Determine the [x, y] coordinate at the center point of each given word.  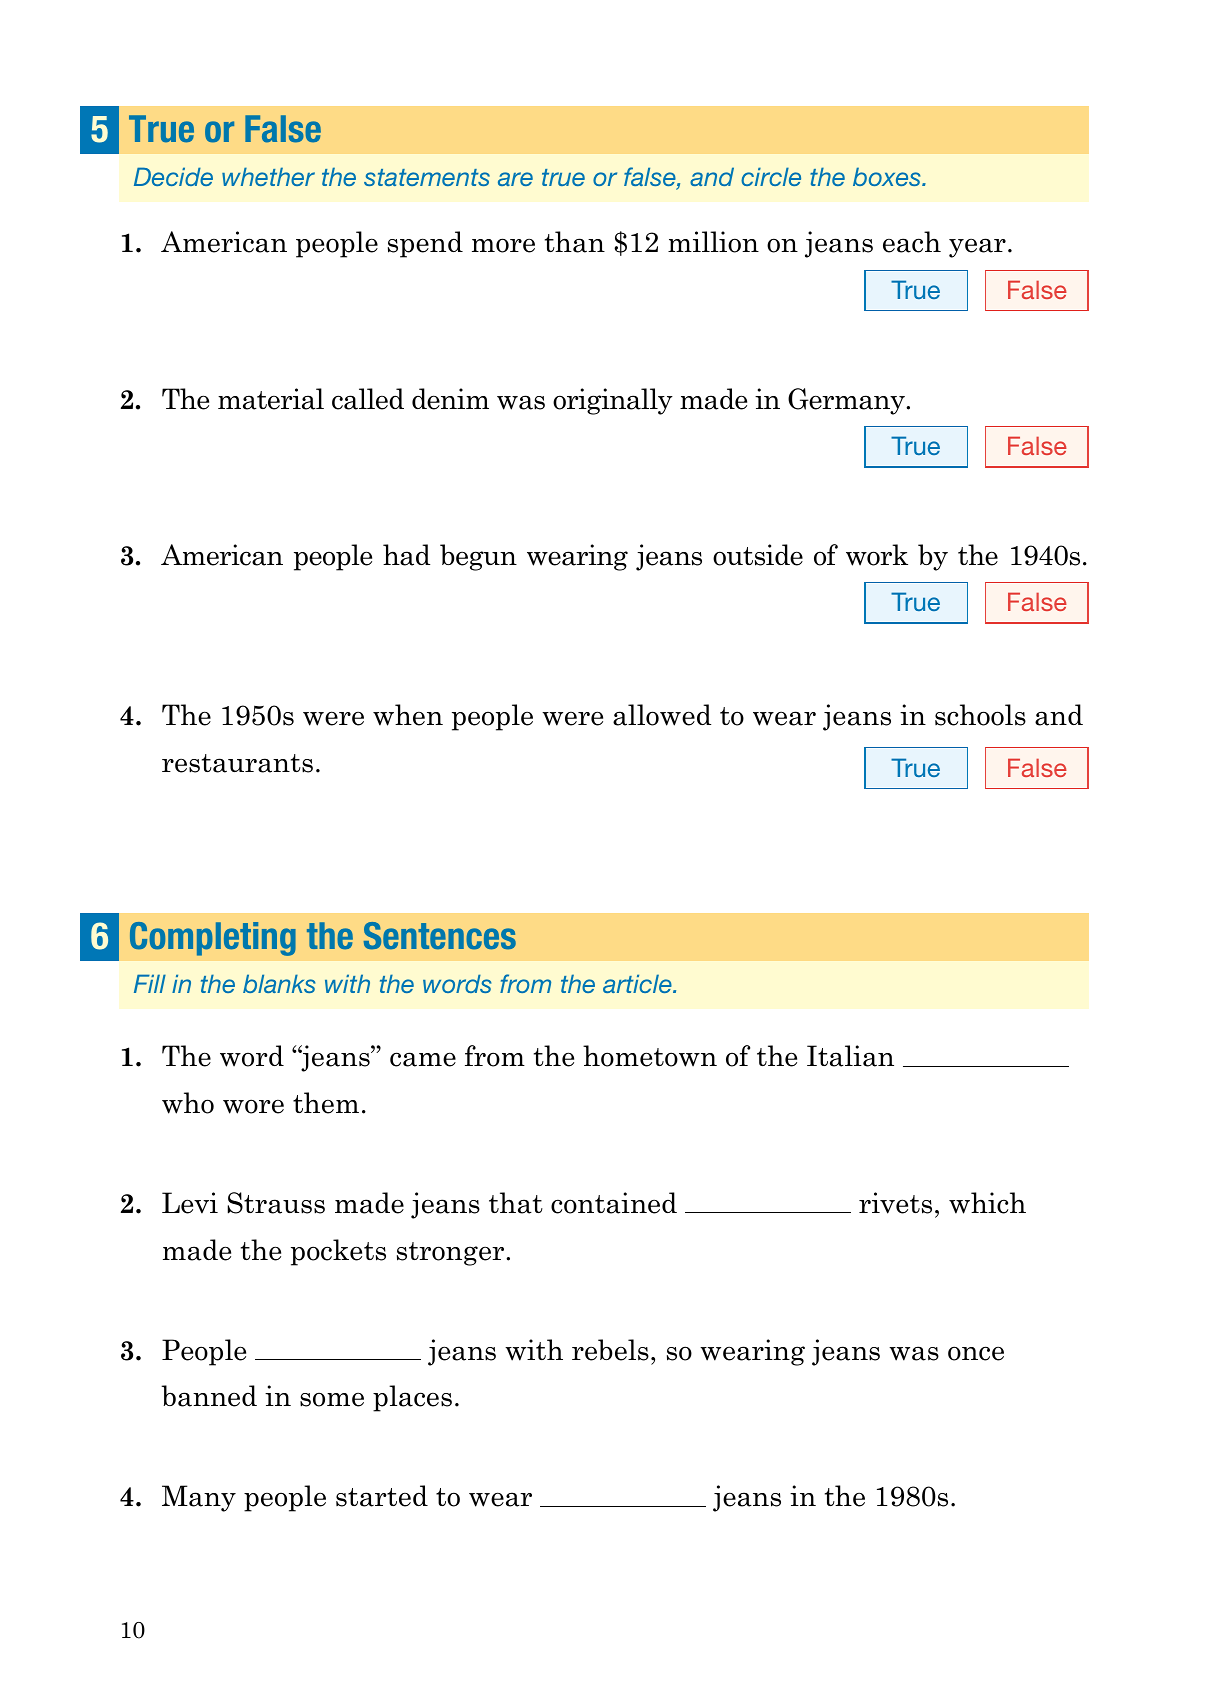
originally [613, 401]
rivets [895, 1203]
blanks [279, 983]
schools [980, 715]
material [271, 399]
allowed [662, 715]
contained [614, 1203]
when [408, 715]
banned [209, 1396]
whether [268, 176]
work [877, 555]
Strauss [276, 1203]
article [638, 983]
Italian [850, 1056]
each [912, 242]
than [575, 242]
